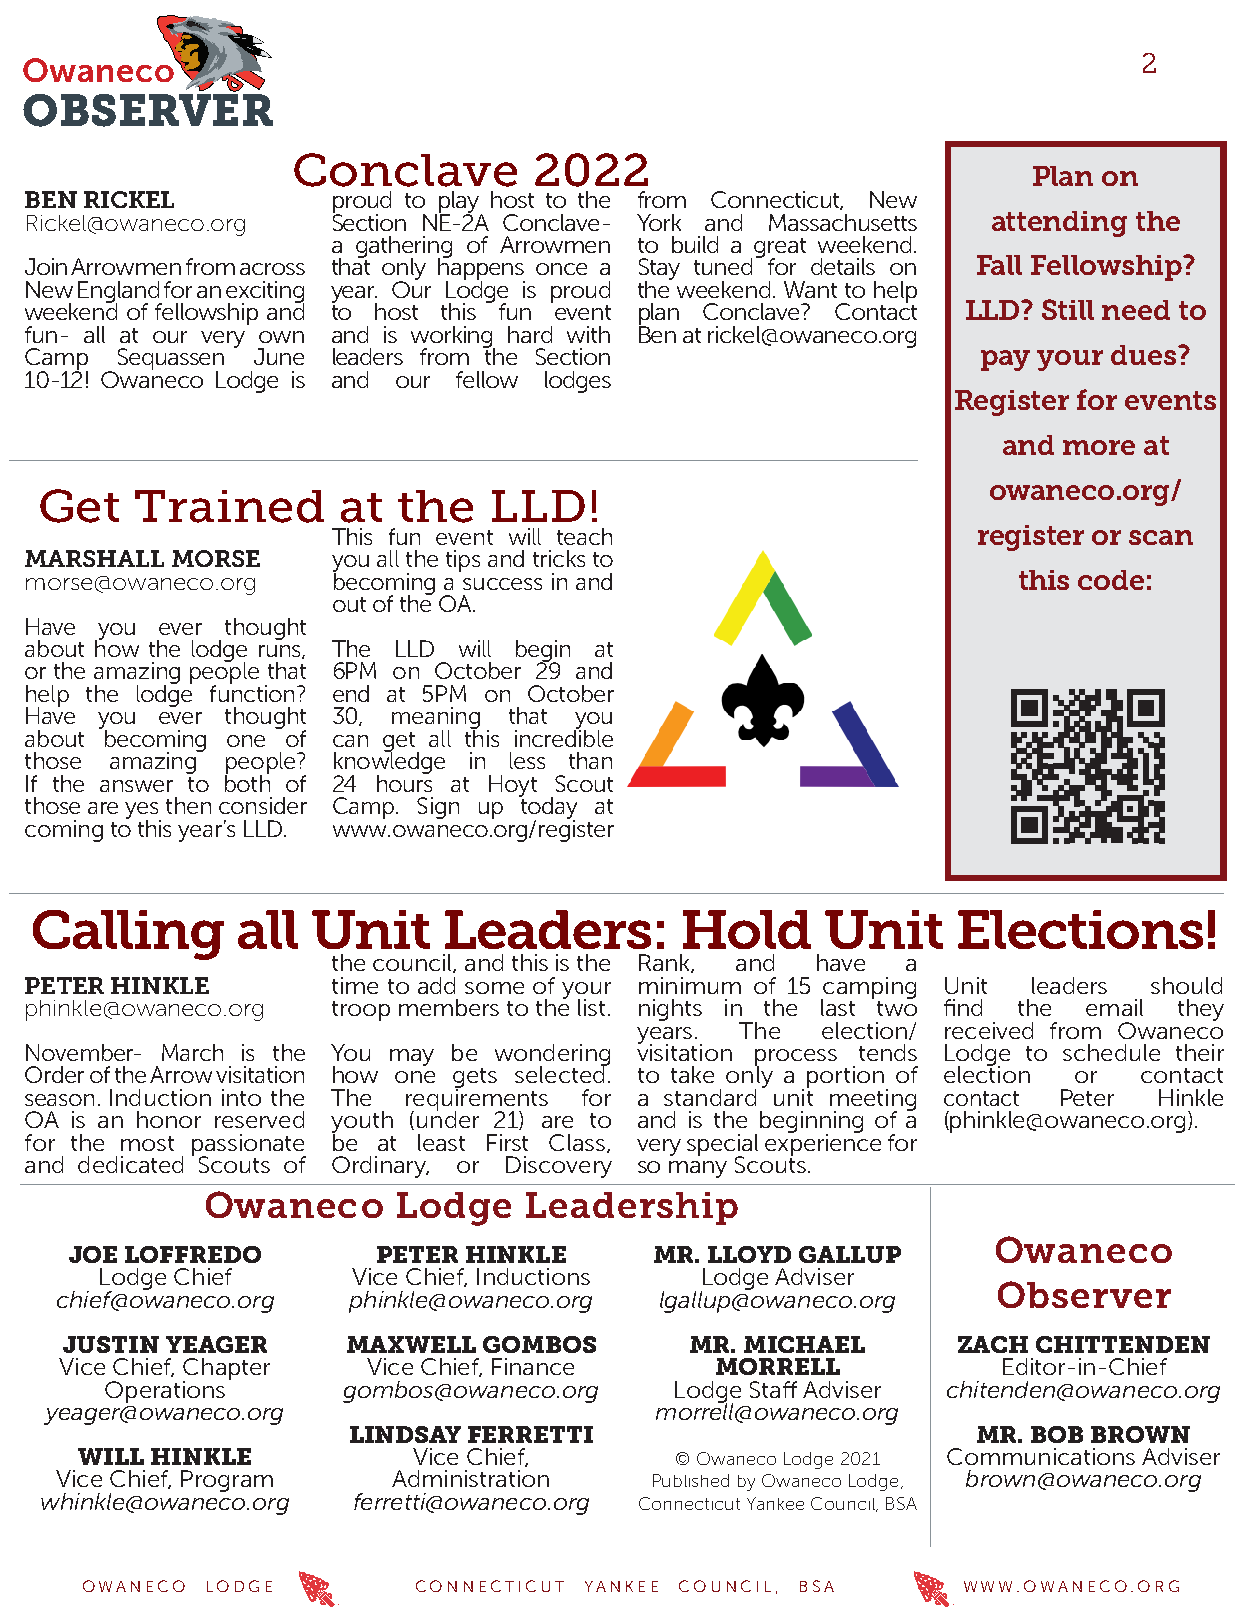  I want to click on Trained, so click(229, 506).
